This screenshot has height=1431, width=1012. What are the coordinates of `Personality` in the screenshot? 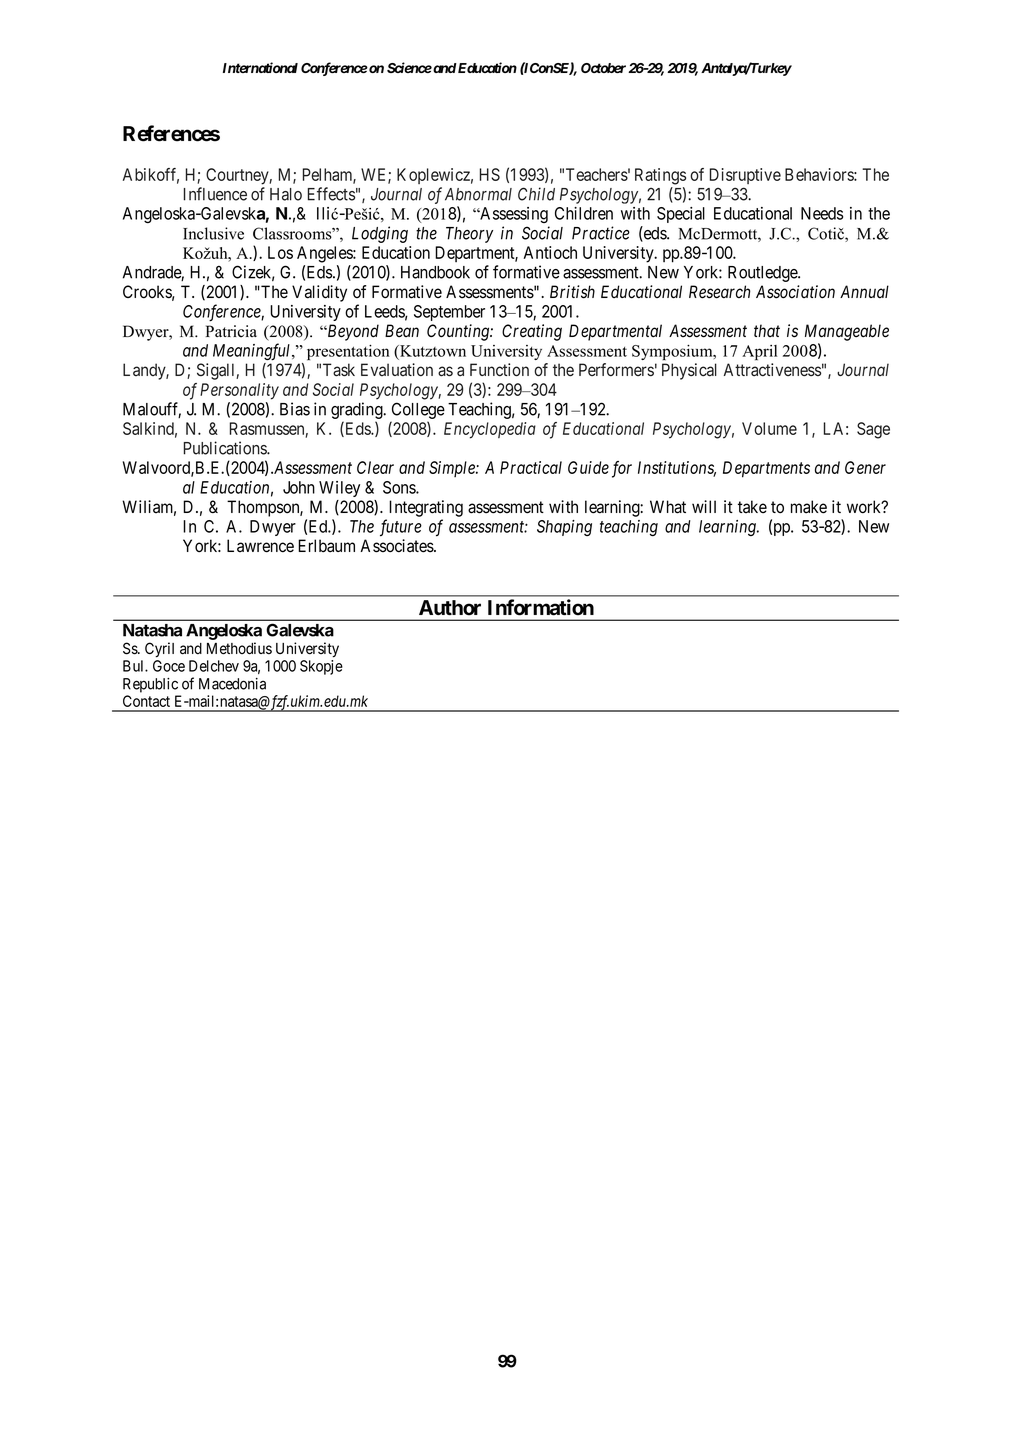 It's located at (239, 391).
